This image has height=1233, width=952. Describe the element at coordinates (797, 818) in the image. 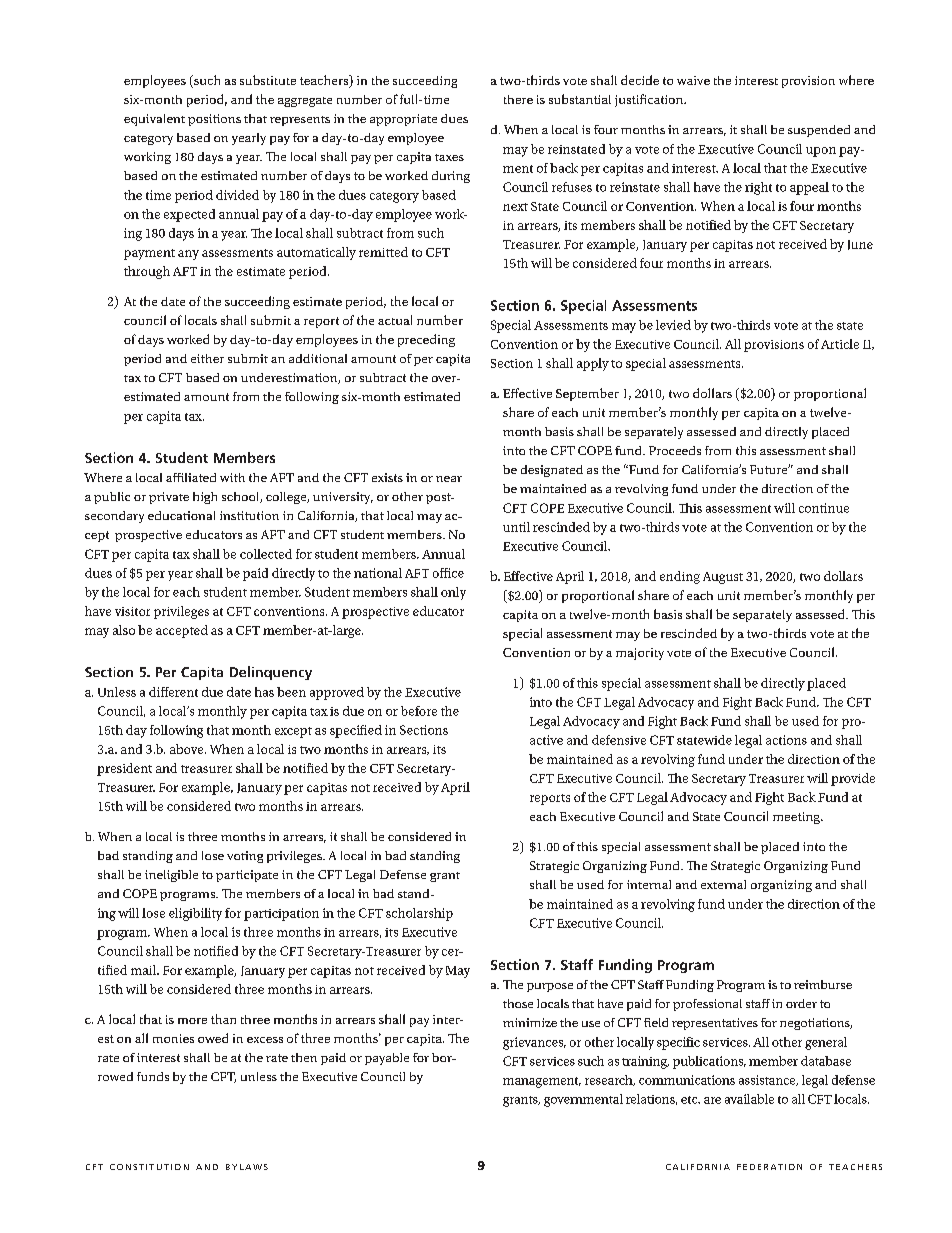

I see `meeting` at that location.
